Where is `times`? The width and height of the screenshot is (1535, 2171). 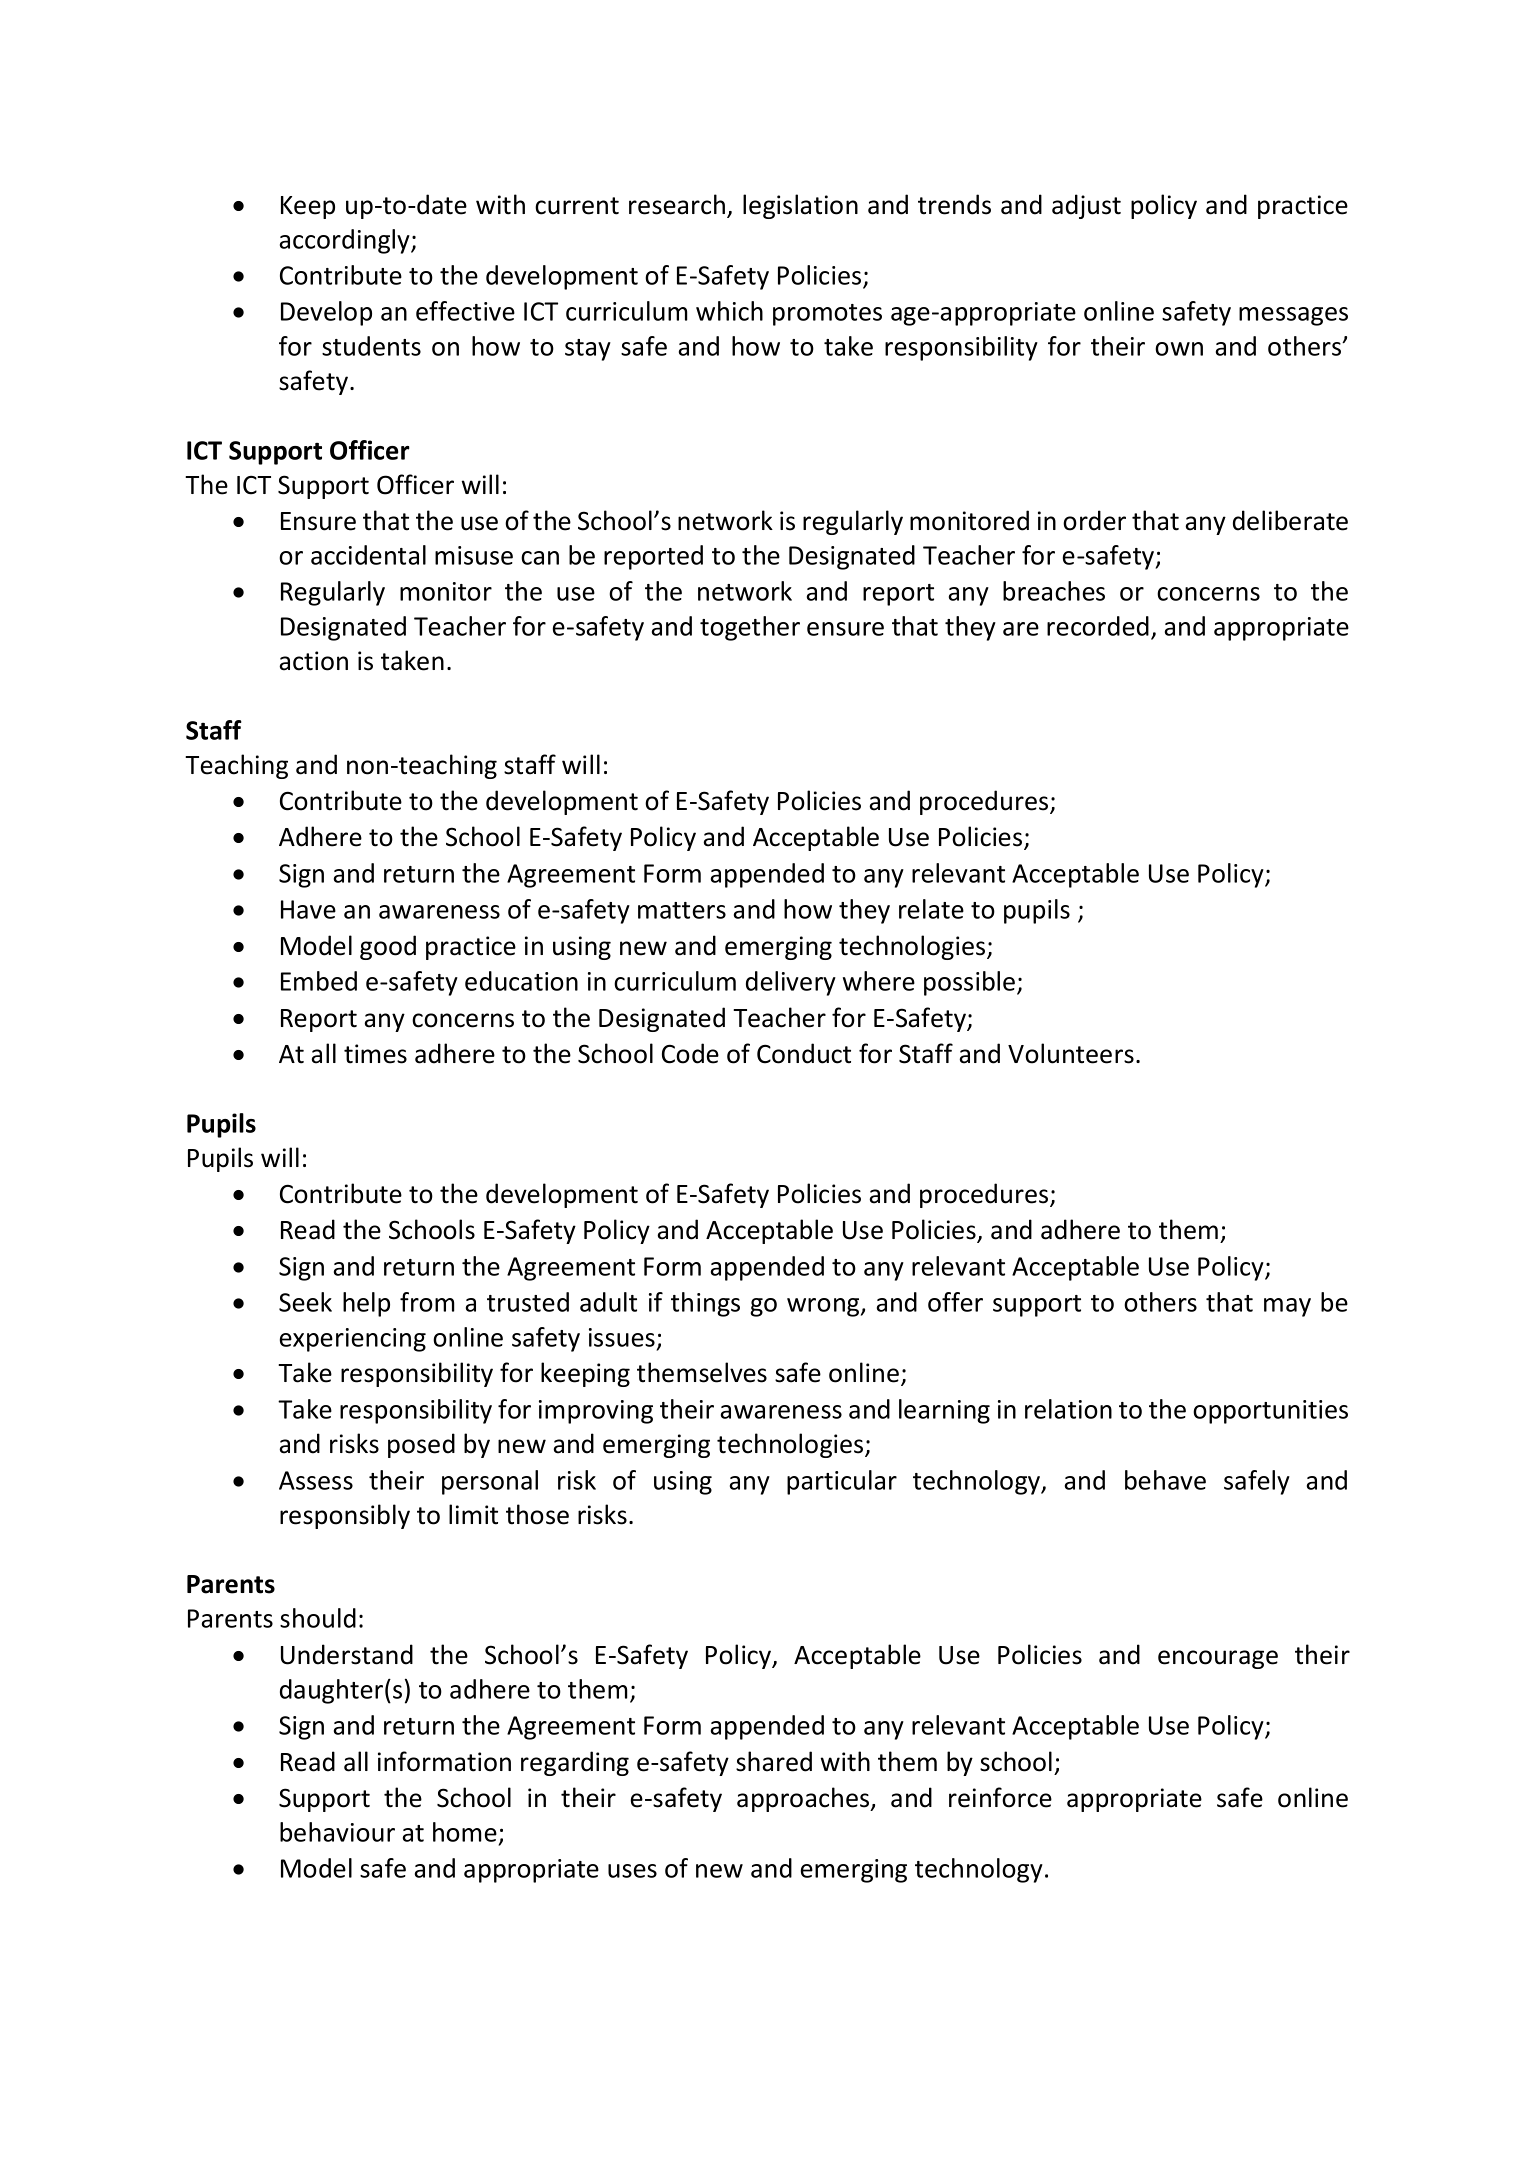
times is located at coordinates (375, 1054).
